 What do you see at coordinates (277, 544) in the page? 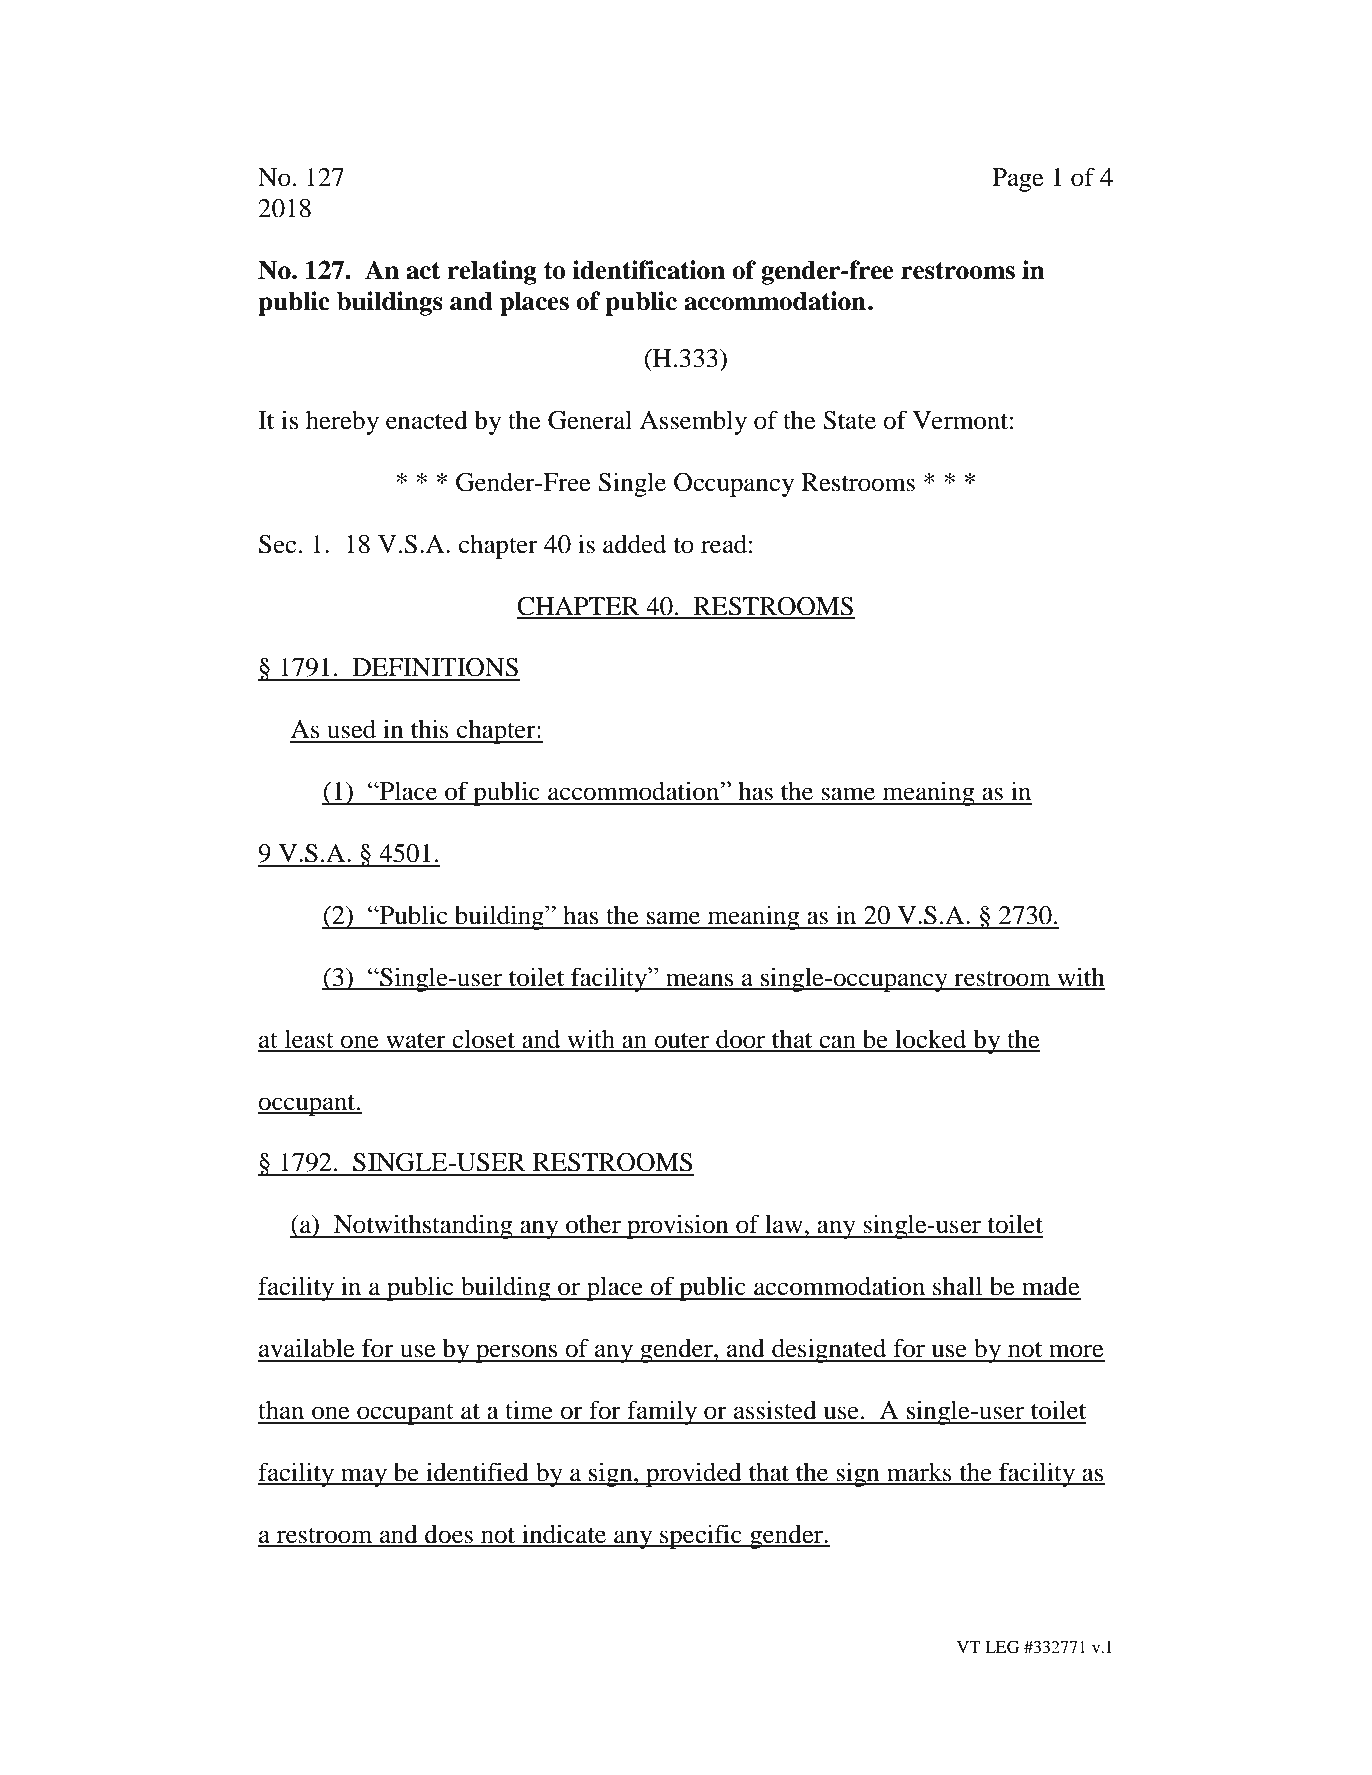
I see `Sec` at bounding box center [277, 544].
